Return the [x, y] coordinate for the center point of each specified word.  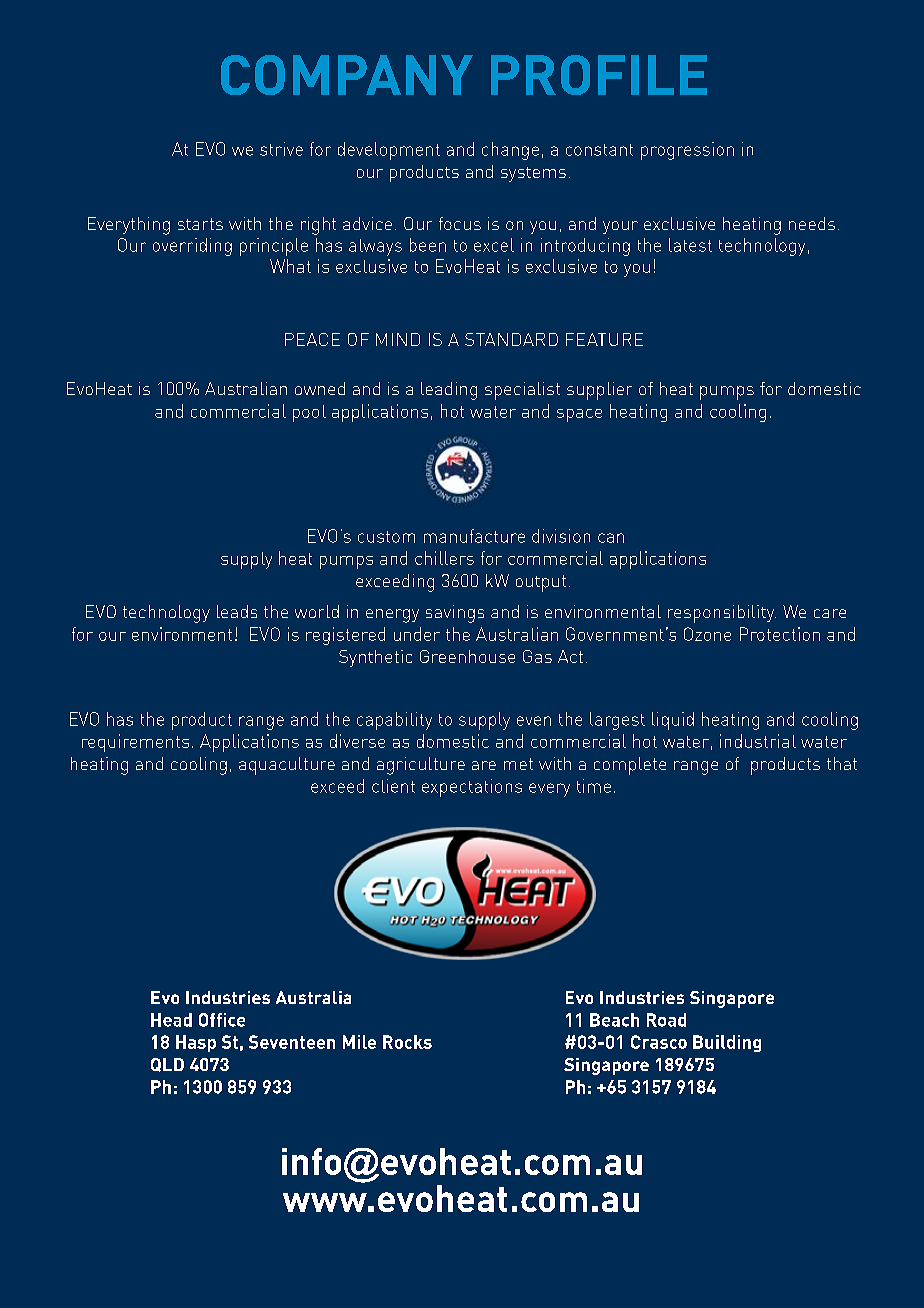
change [510, 151]
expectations [472, 788]
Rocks [407, 1042]
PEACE [312, 339]
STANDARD [511, 339]
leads [237, 611]
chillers [444, 558]
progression [687, 151]
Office [222, 1020]
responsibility [722, 614]
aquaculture [287, 766]
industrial [758, 741]
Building [727, 1043]
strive [281, 149]
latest [690, 245]
